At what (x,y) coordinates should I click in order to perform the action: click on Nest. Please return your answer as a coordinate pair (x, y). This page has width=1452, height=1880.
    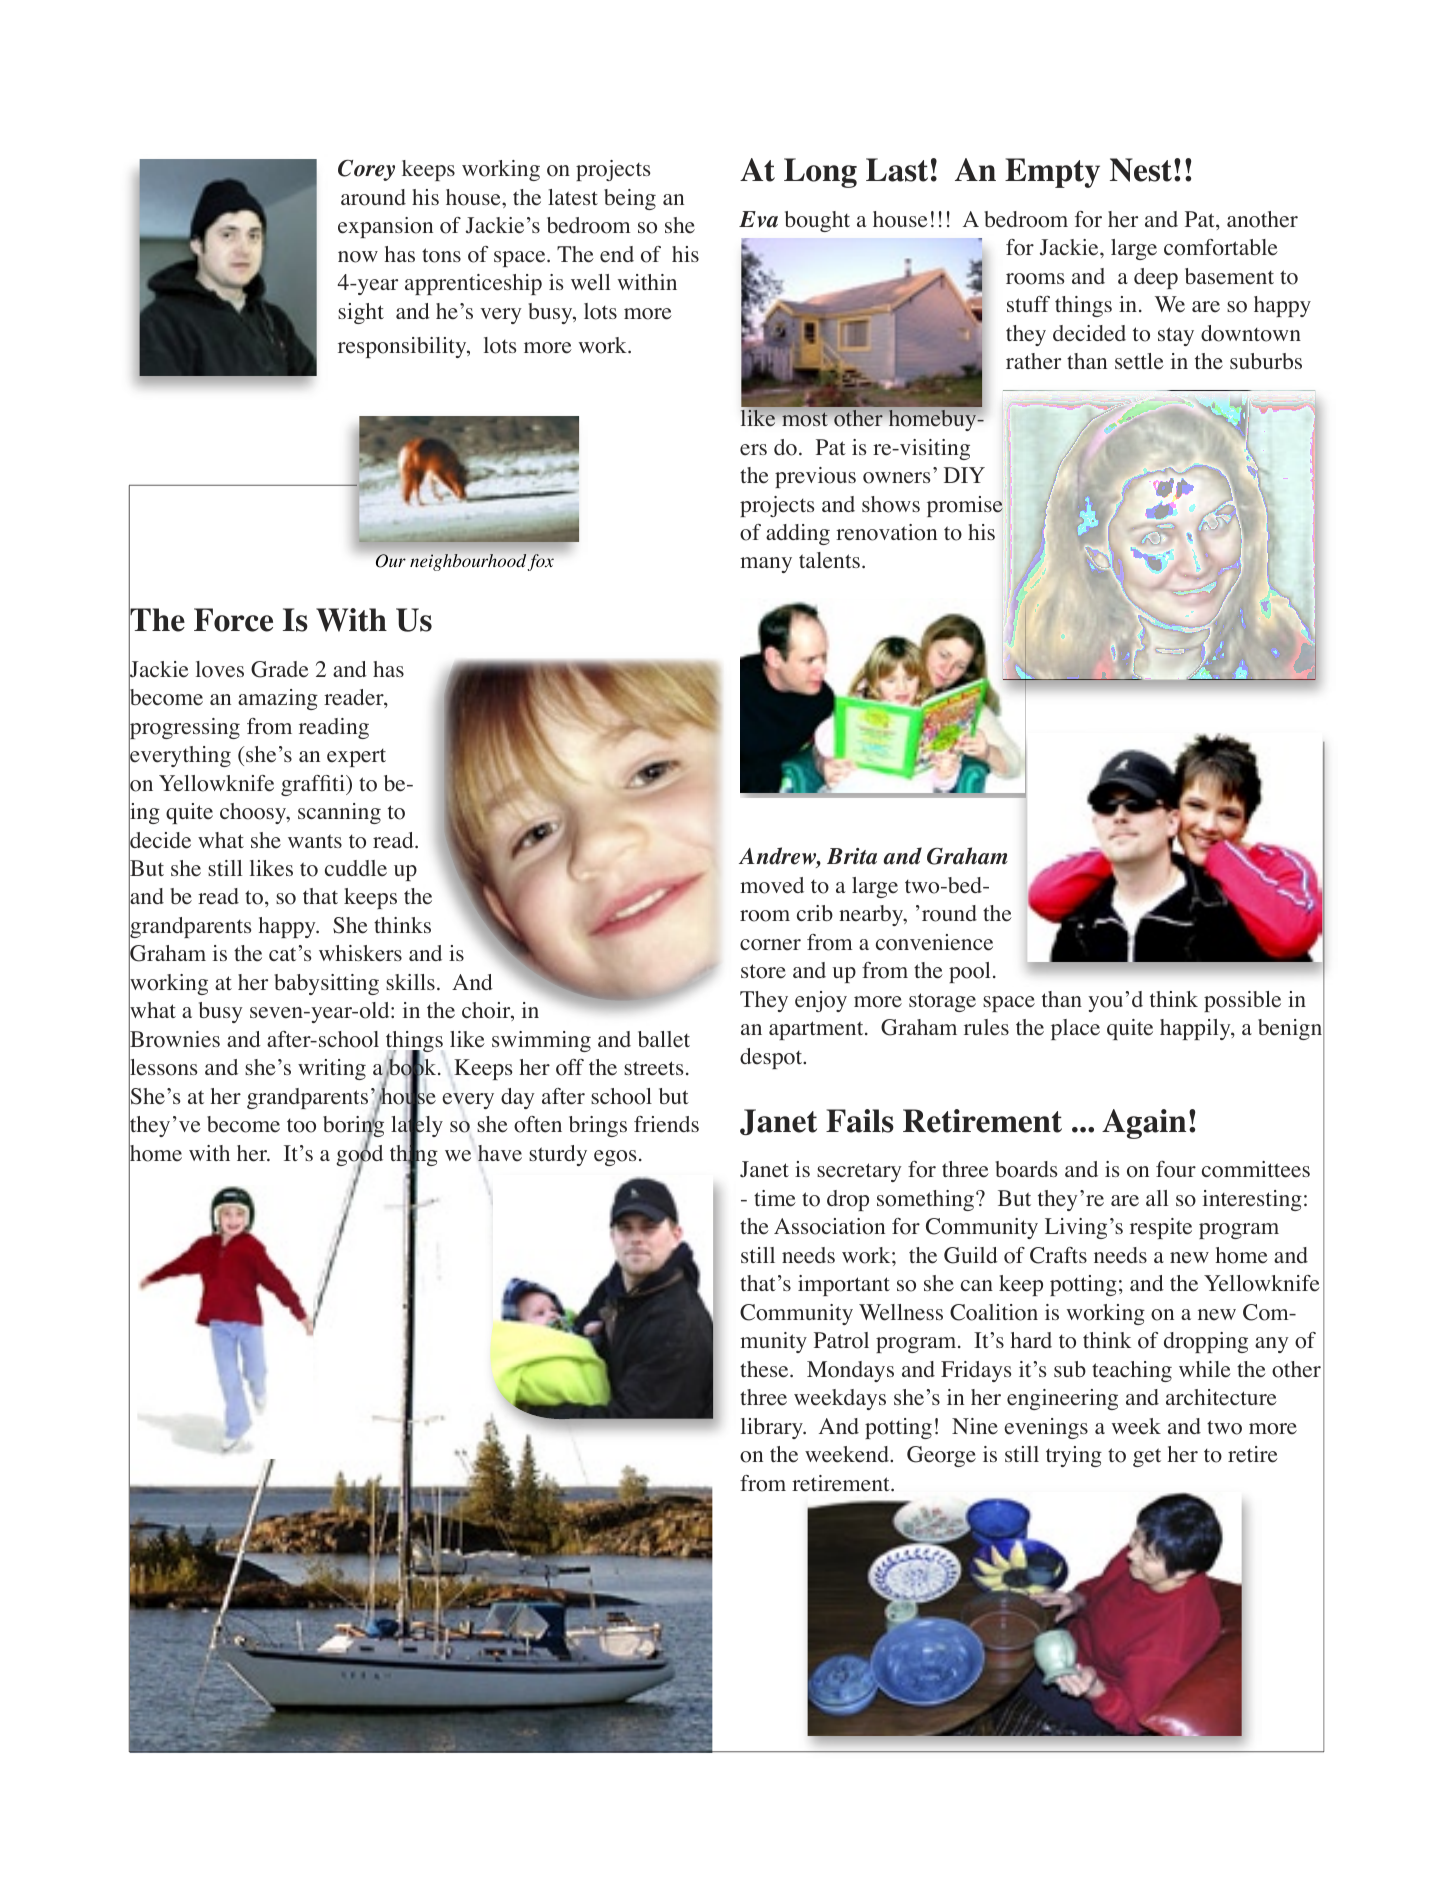
    Looking at the image, I should click on (1141, 170).
